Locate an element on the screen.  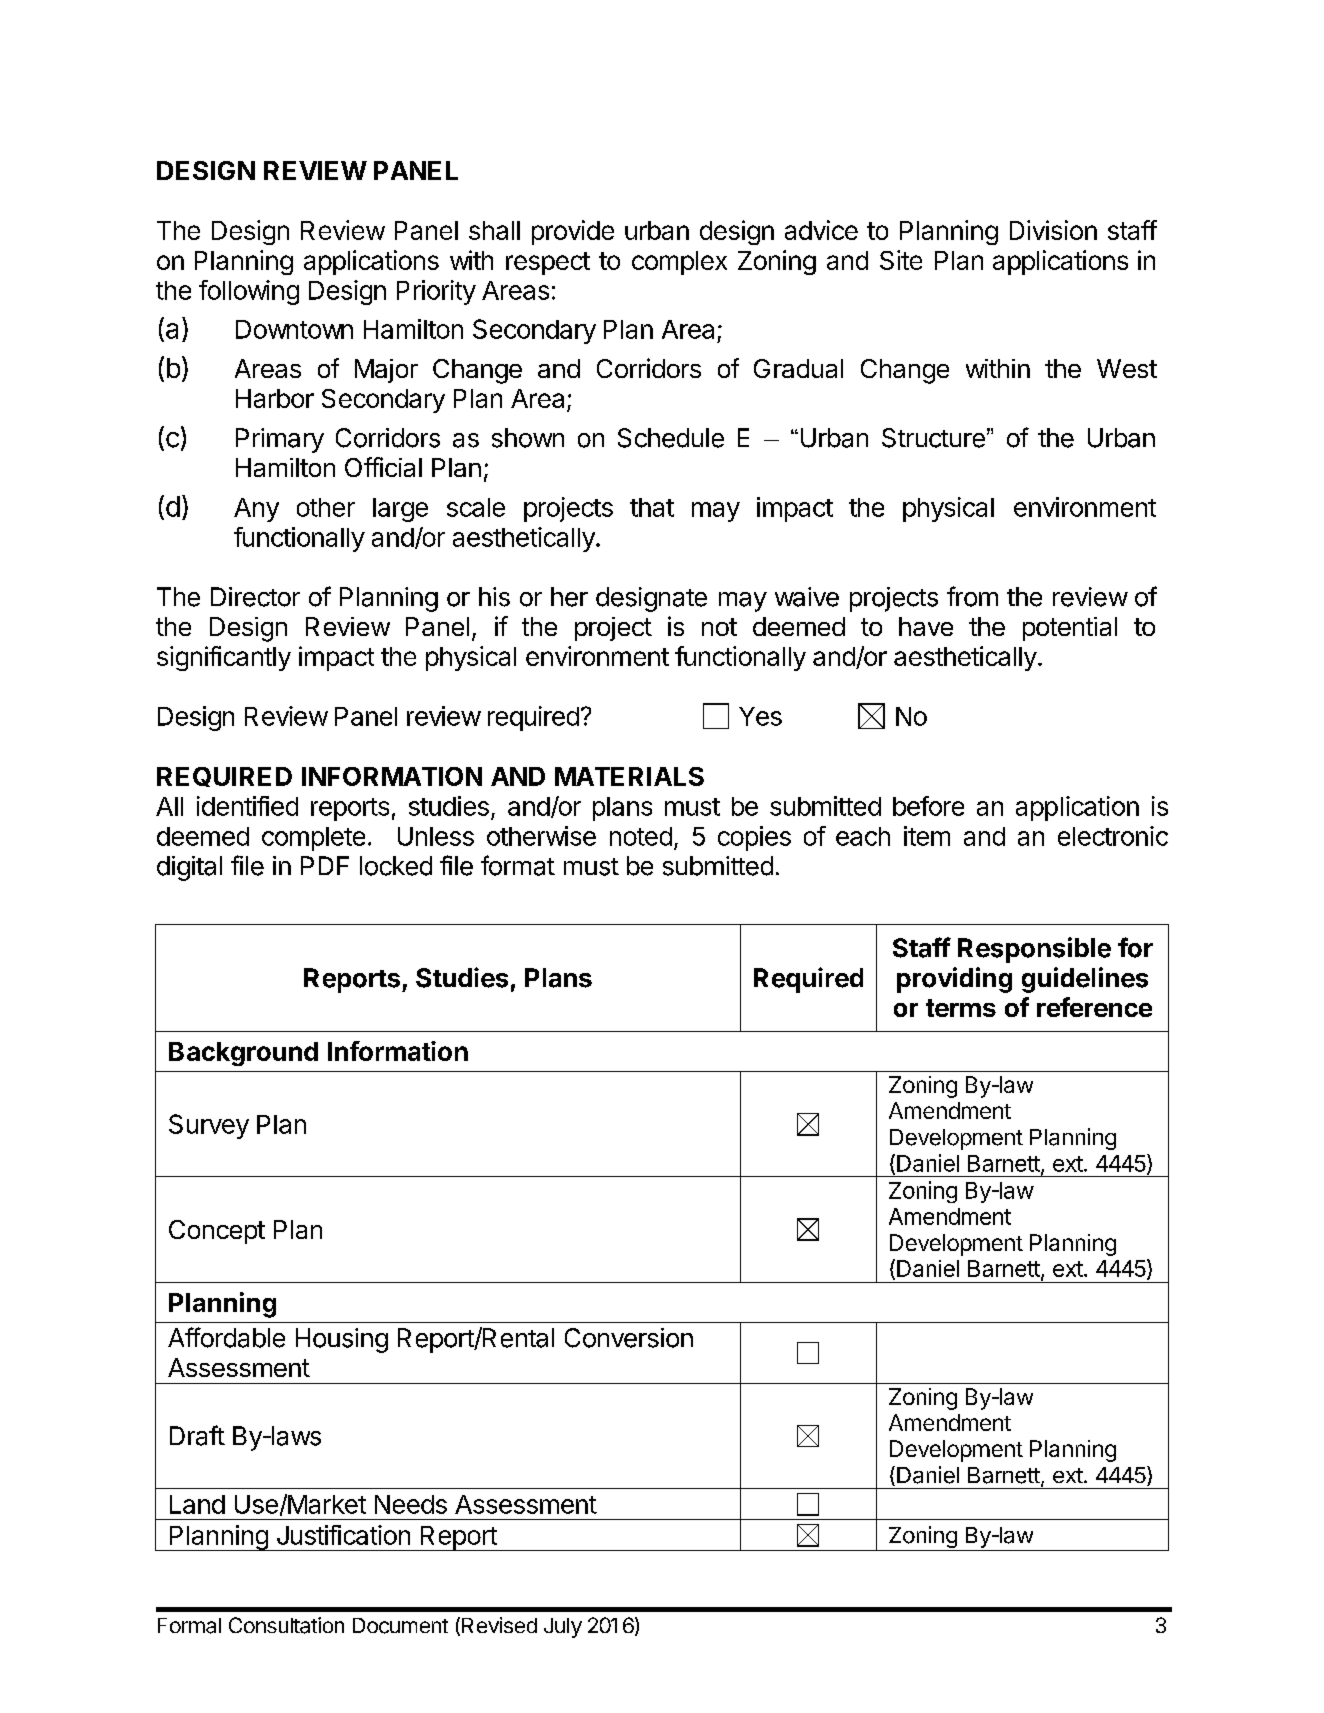
following is located at coordinates (249, 292).
